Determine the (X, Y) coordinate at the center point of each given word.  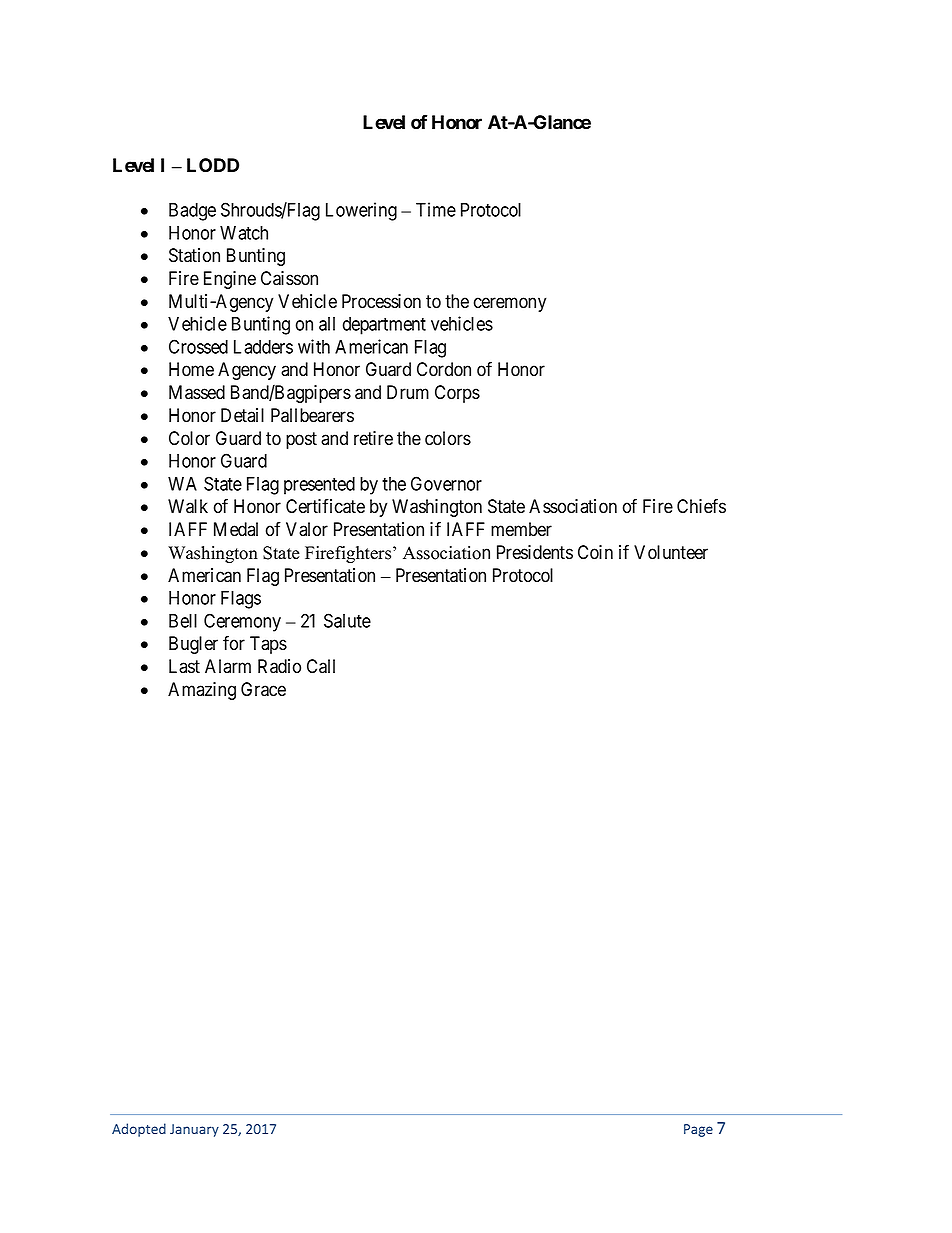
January (194, 1130)
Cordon (444, 369)
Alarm (228, 666)
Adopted (139, 1130)
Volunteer (671, 552)
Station (194, 255)
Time (436, 209)
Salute (347, 620)
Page (698, 1130)
